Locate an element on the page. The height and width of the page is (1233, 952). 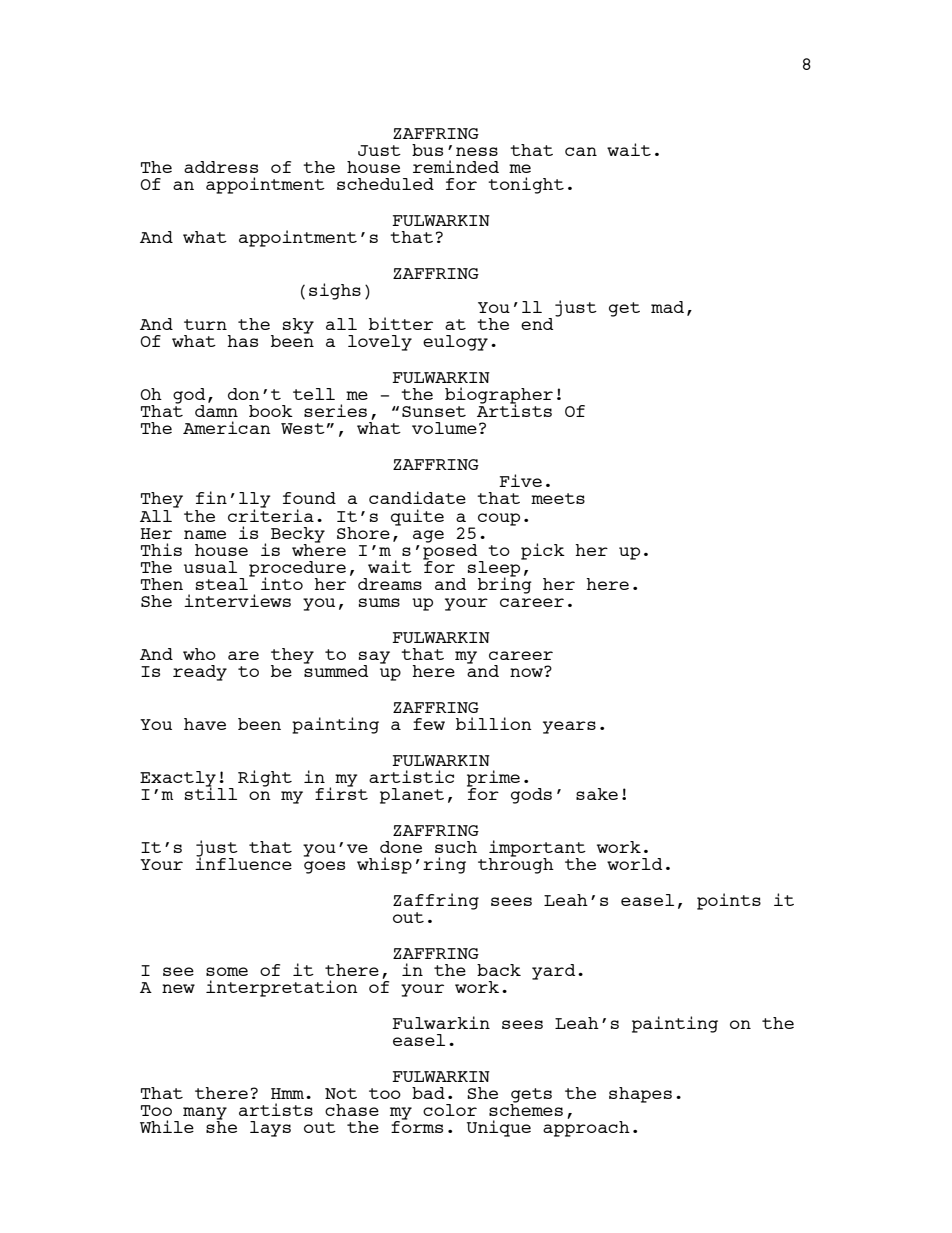
address is located at coordinates (221, 167).
